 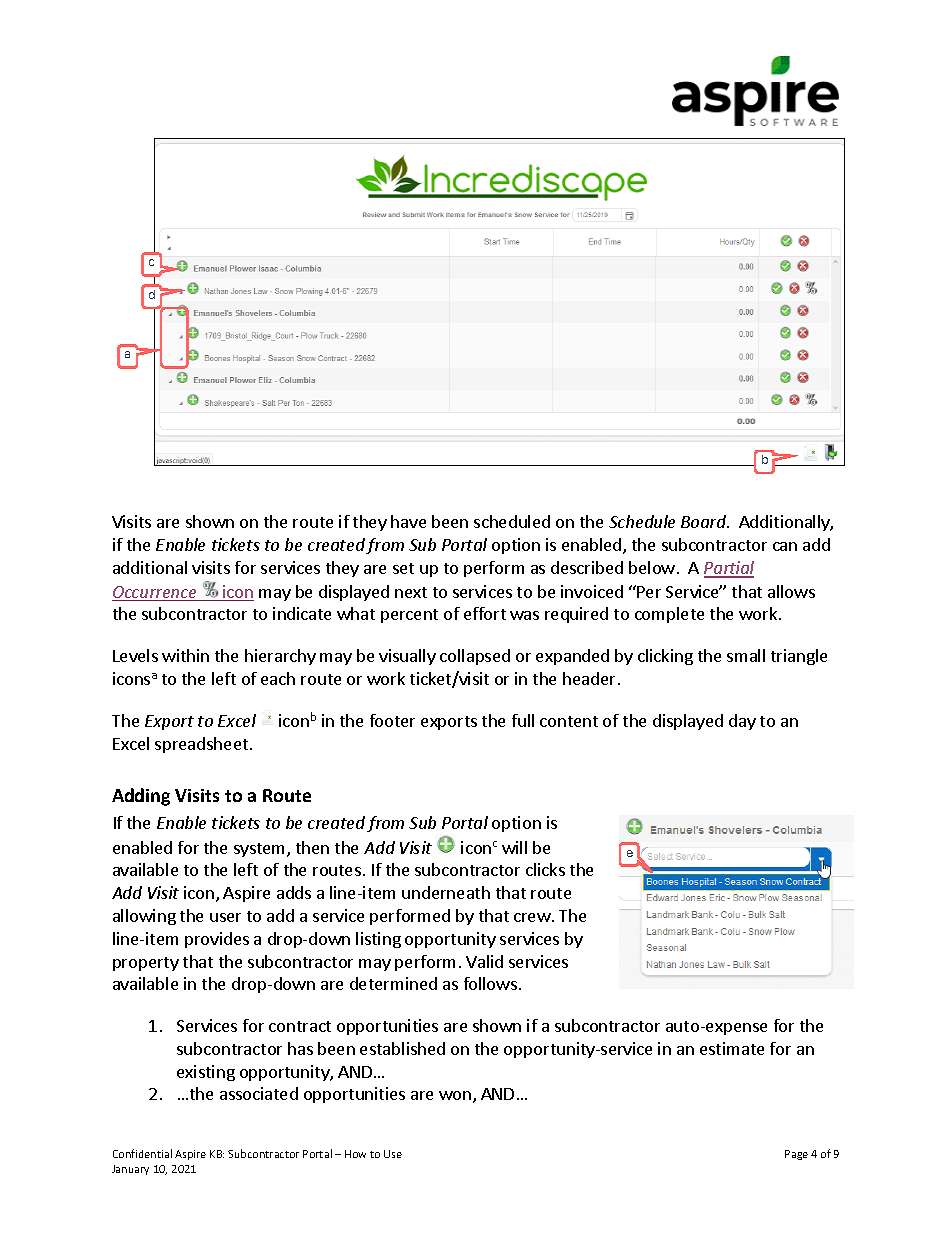 I want to click on full, so click(x=523, y=720).
